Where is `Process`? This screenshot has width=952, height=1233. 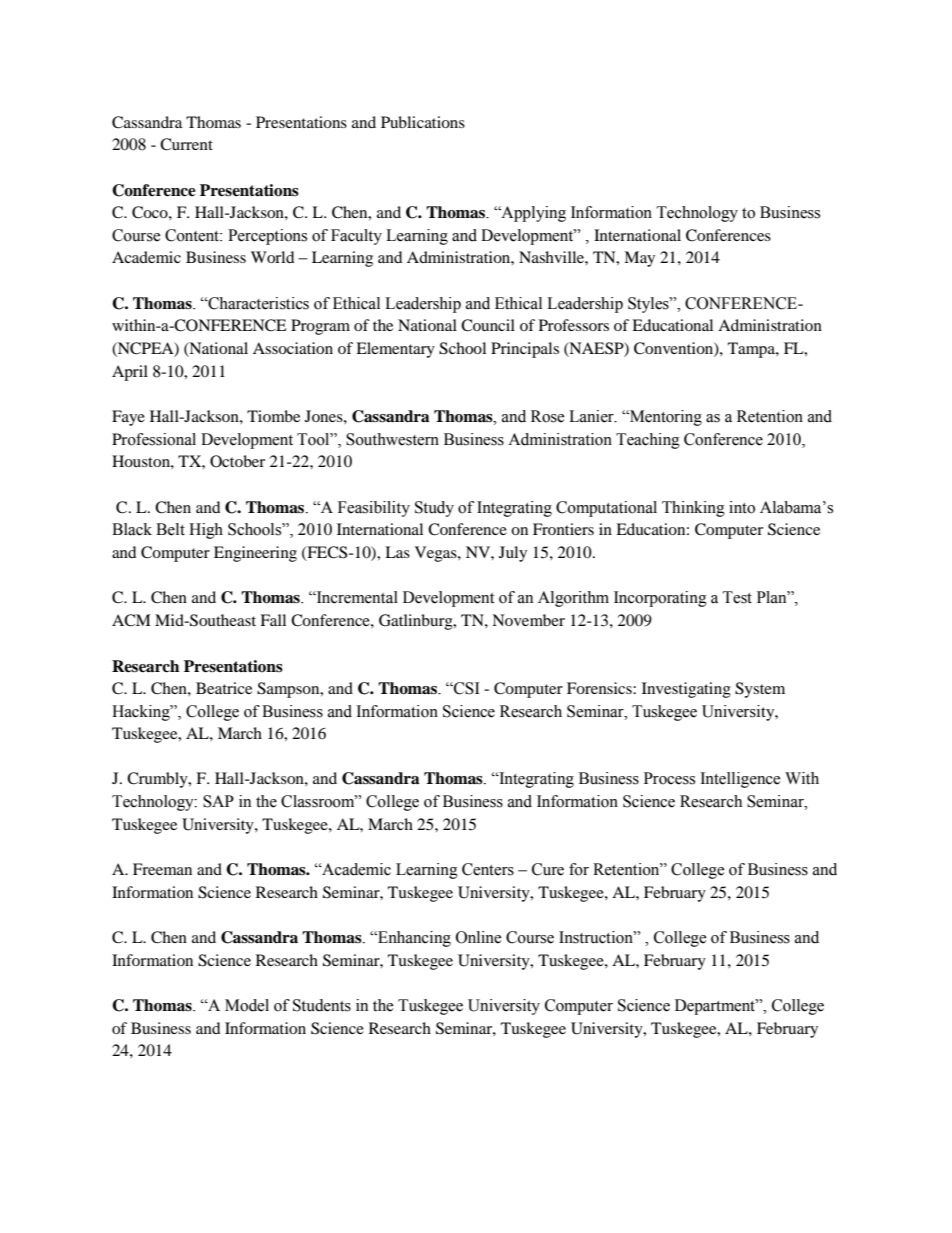 Process is located at coordinates (669, 778).
